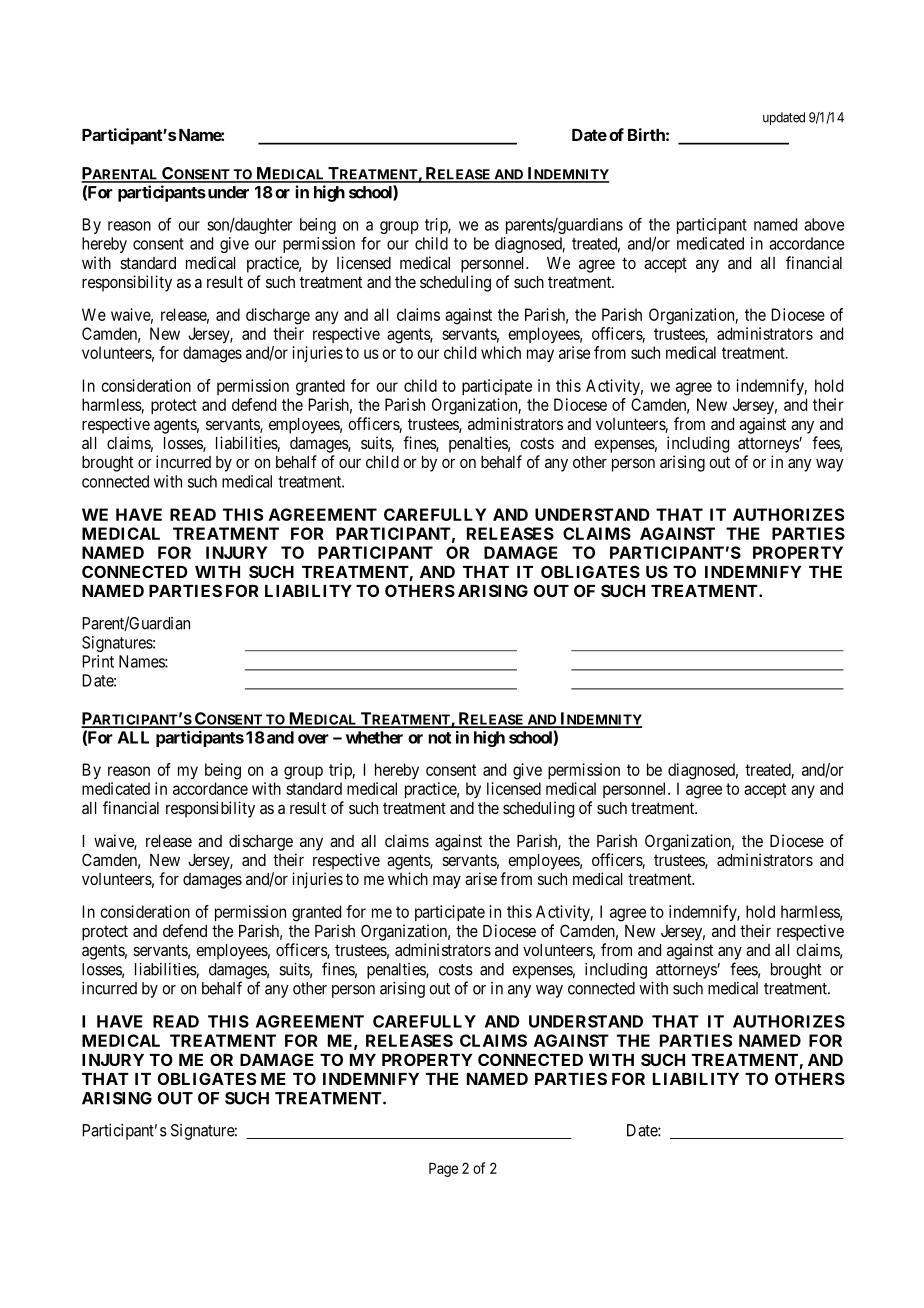  What do you see at coordinates (439, 738) in the screenshot?
I see `not` at bounding box center [439, 738].
